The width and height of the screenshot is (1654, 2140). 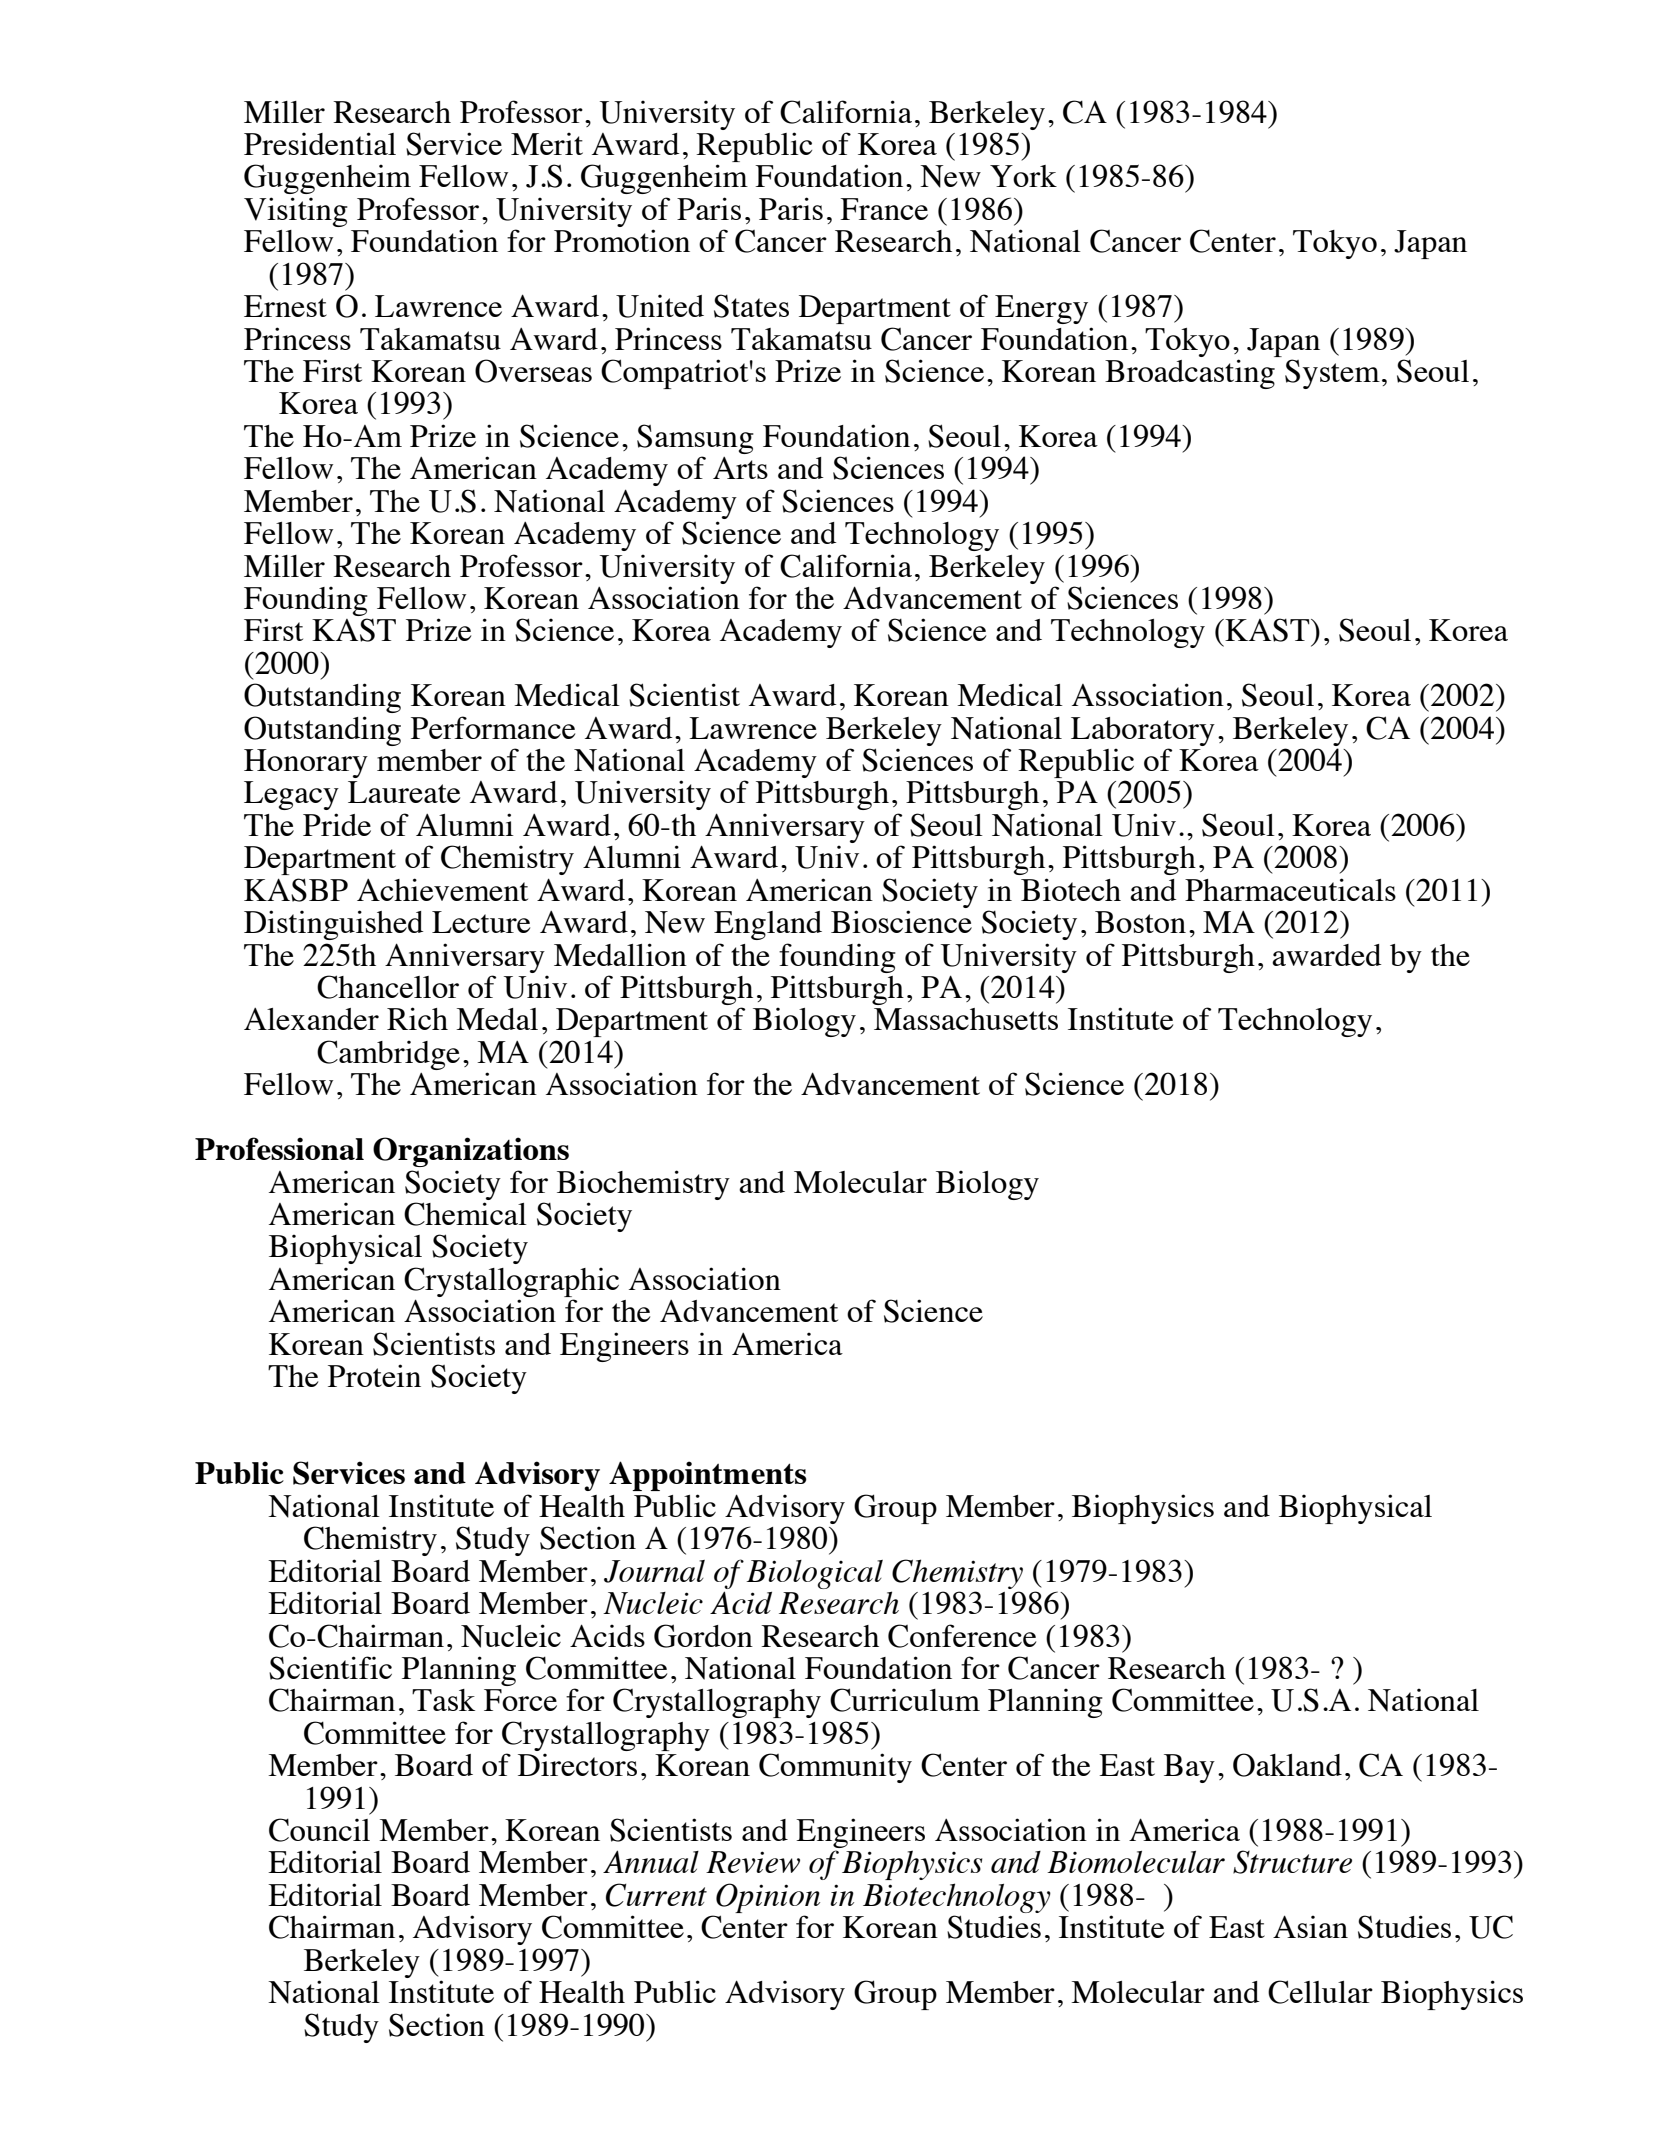 I want to click on Massachusetts, so click(x=966, y=1019).
